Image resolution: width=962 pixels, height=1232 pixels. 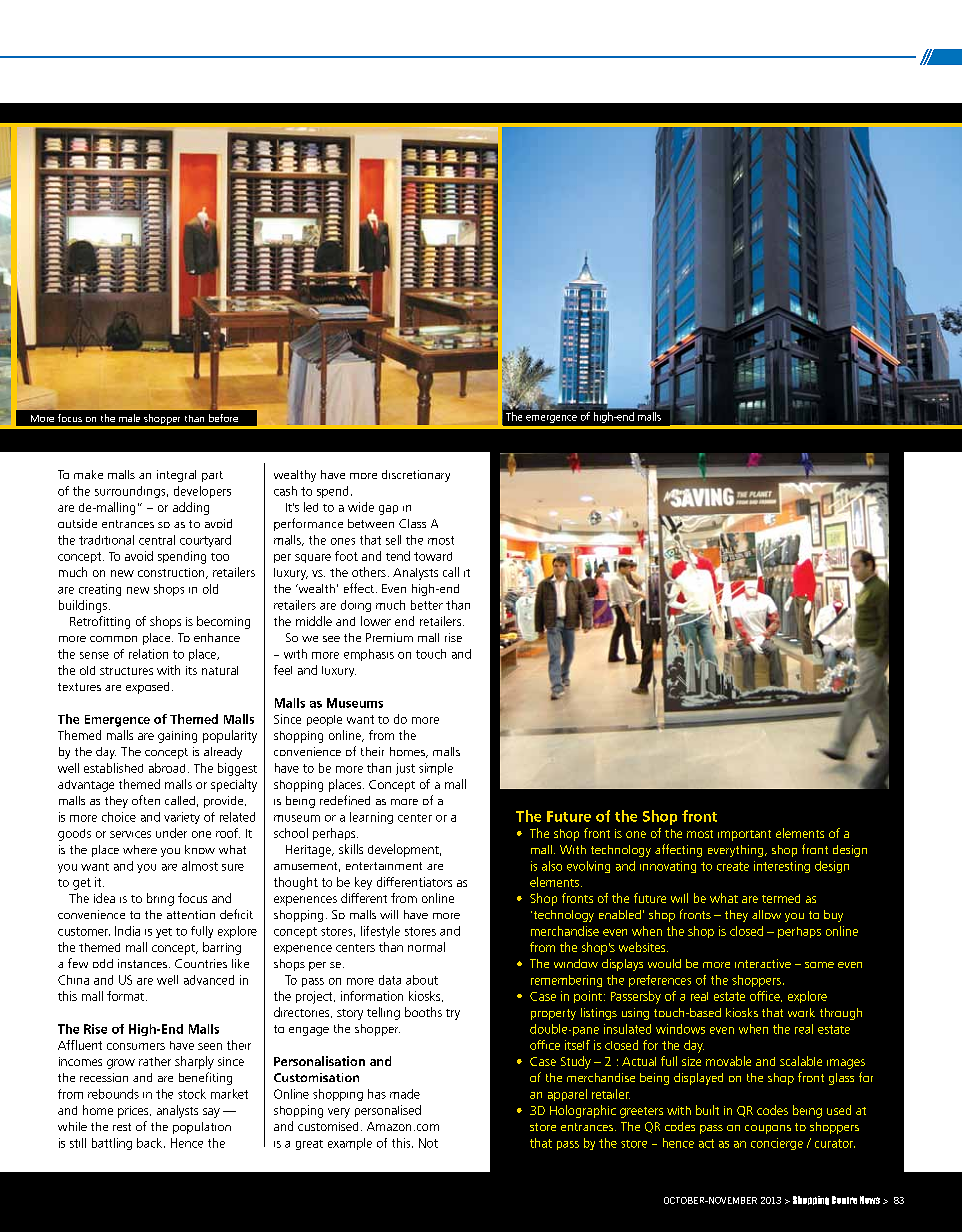 What do you see at coordinates (412, 523) in the page?
I see `Class` at bounding box center [412, 523].
